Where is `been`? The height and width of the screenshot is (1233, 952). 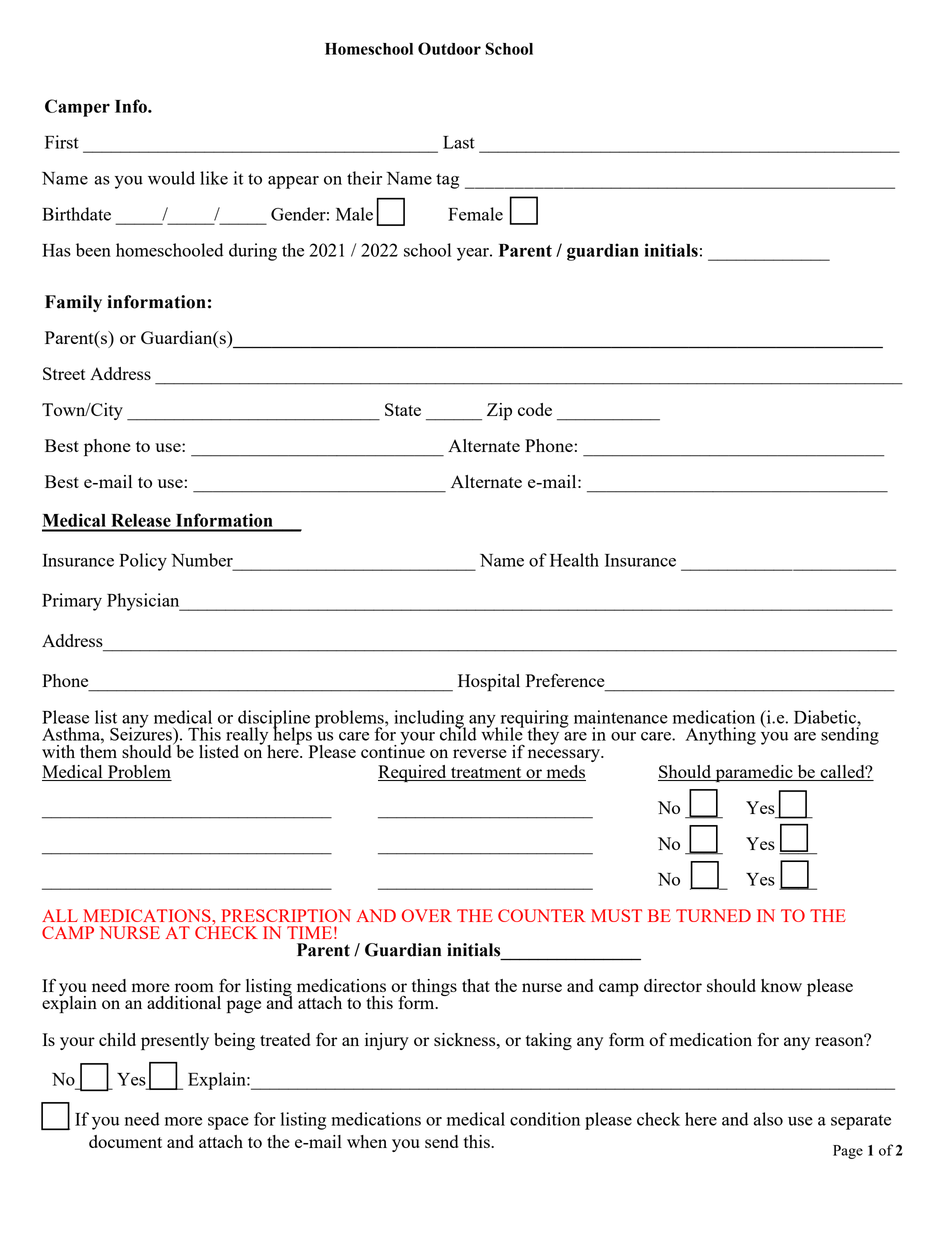
been is located at coordinates (93, 250).
